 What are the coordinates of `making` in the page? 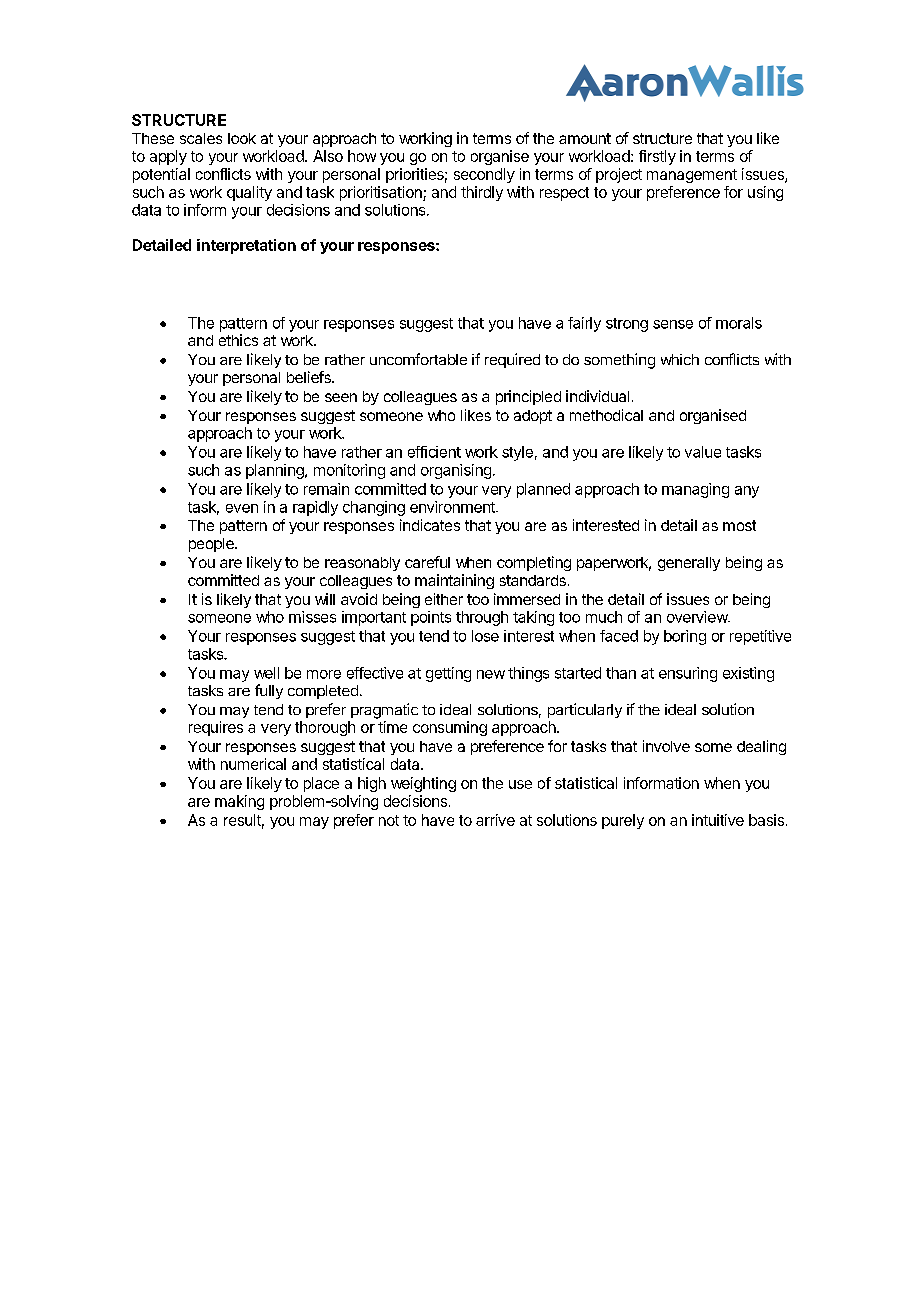 It's located at (239, 802).
